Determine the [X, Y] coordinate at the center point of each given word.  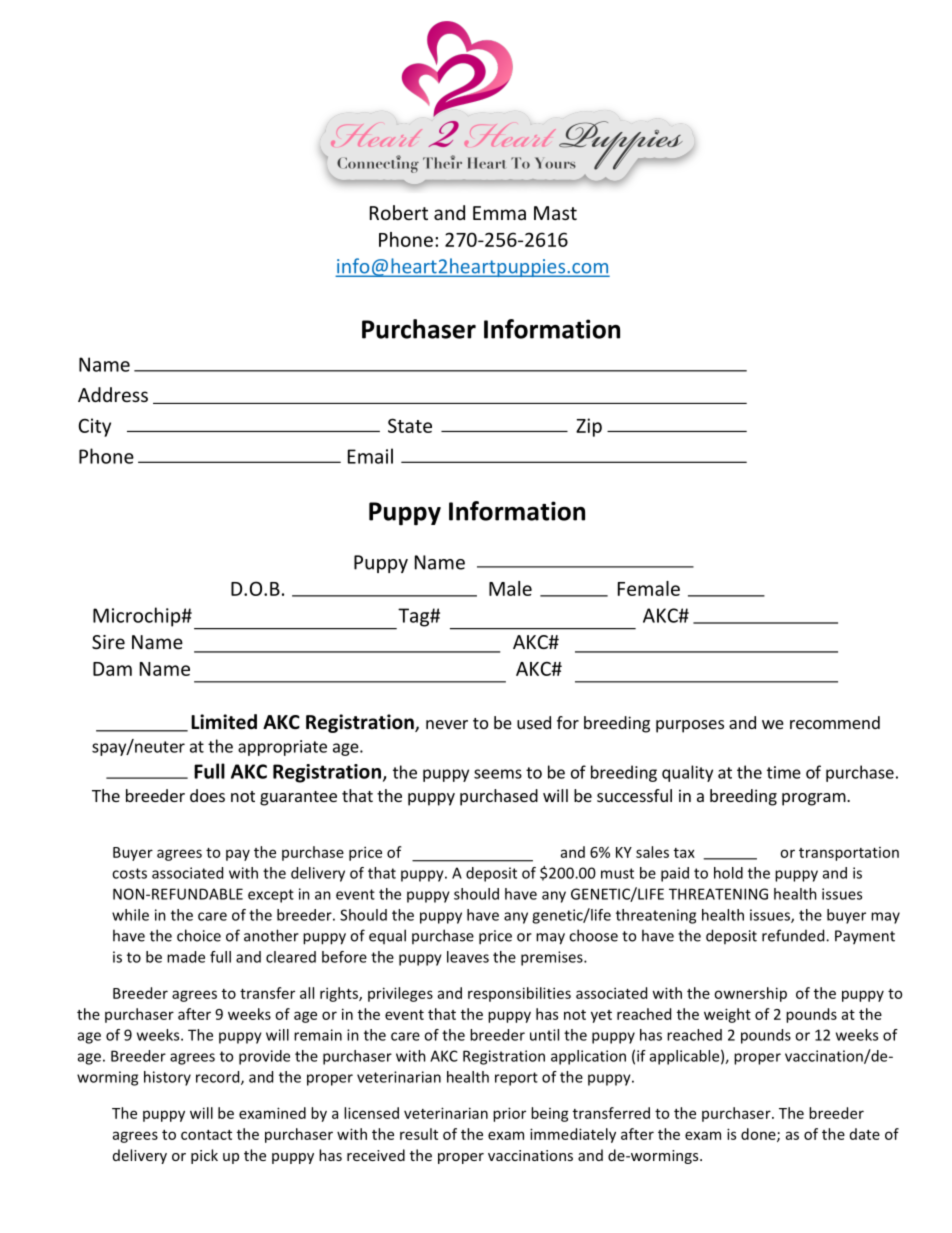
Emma [499, 213]
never [447, 724]
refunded [794, 935]
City [95, 427]
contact [206, 1135]
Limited [224, 722]
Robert [399, 212]
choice [199, 935]
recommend [835, 722]
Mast [555, 213]
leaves [468, 957]
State [410, 425]
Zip [589, 427]
